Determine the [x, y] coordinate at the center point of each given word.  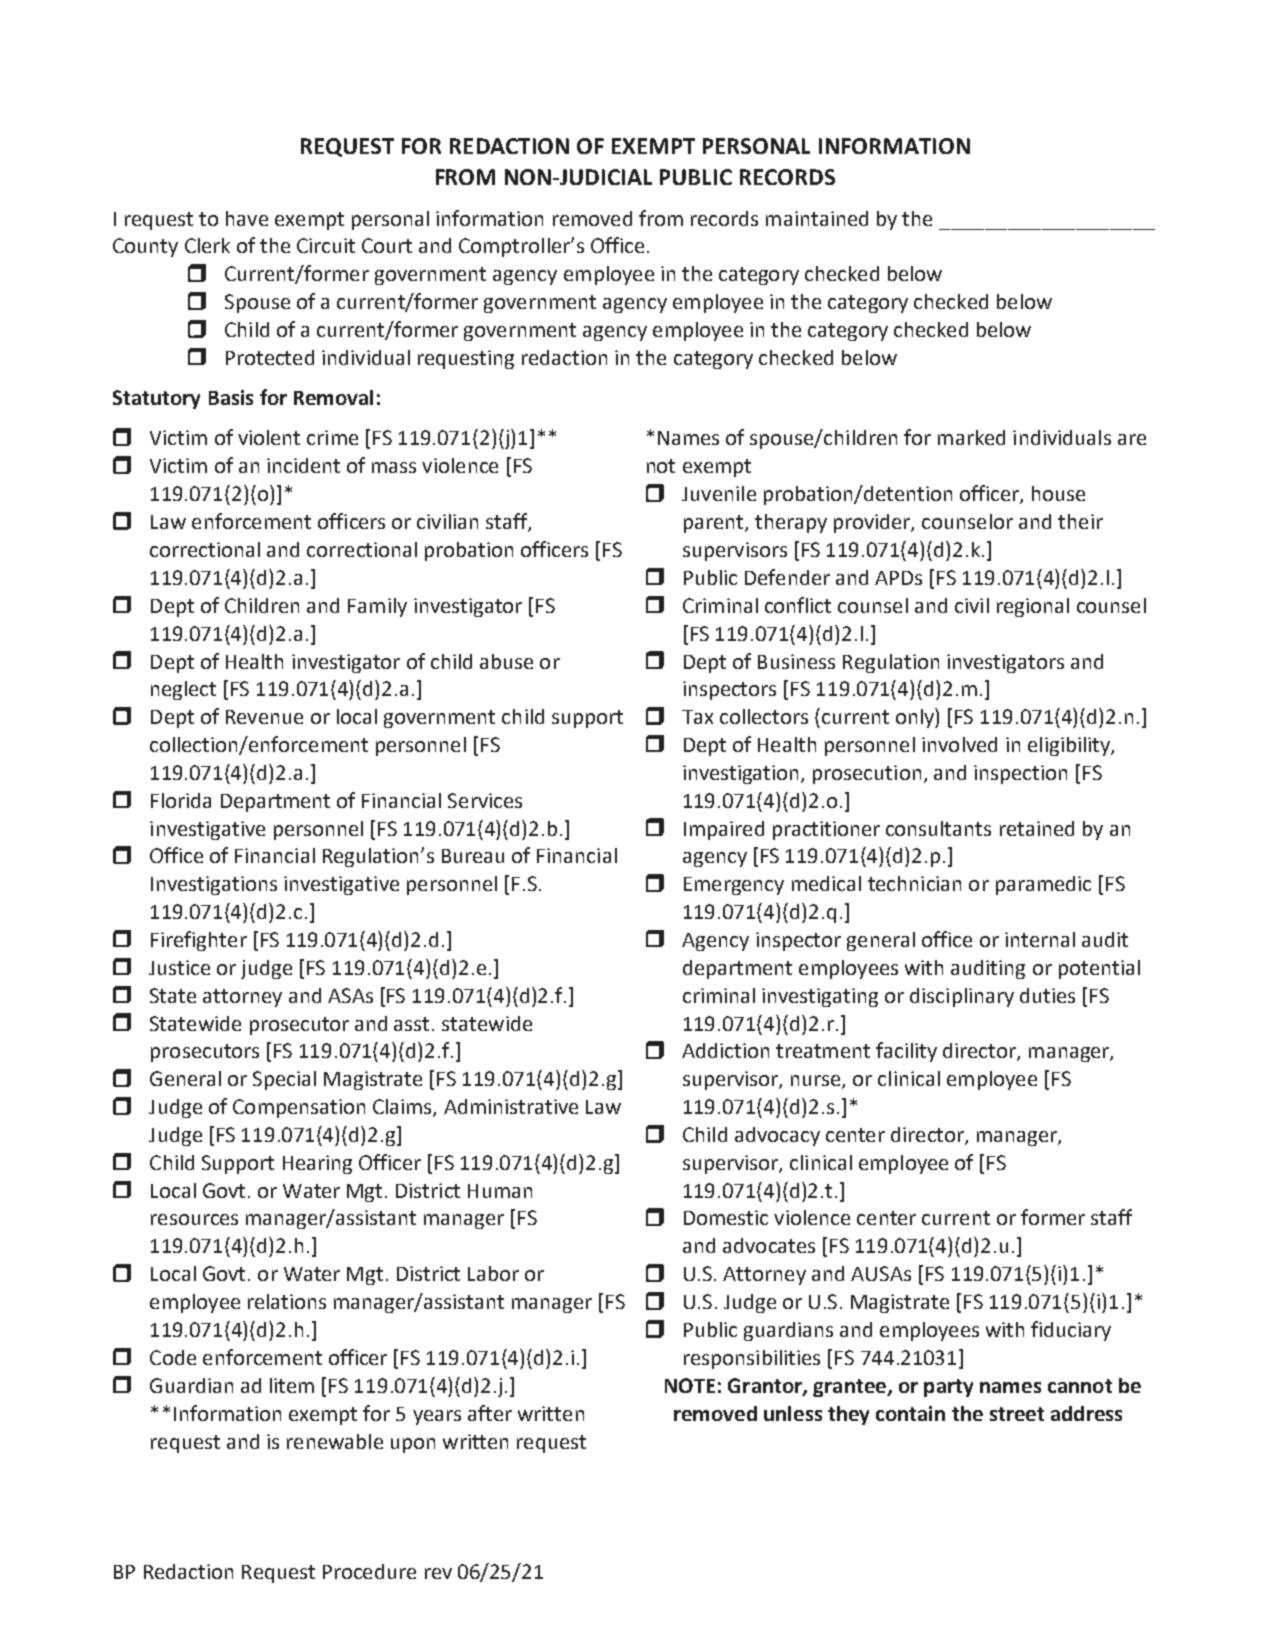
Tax [697, 717]
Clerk [207, 245]
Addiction [725, 1050]
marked [971, 437]
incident [303, 465]
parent [715, 524]
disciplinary [962, 997]
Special [284, 1080]
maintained [817, 218]
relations [287, 1301]
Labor [493, 1273]
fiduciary [1071, 1331]
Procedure [369, 1571]
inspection [1020, 774]
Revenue [264, 717]
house [1058, 493]
